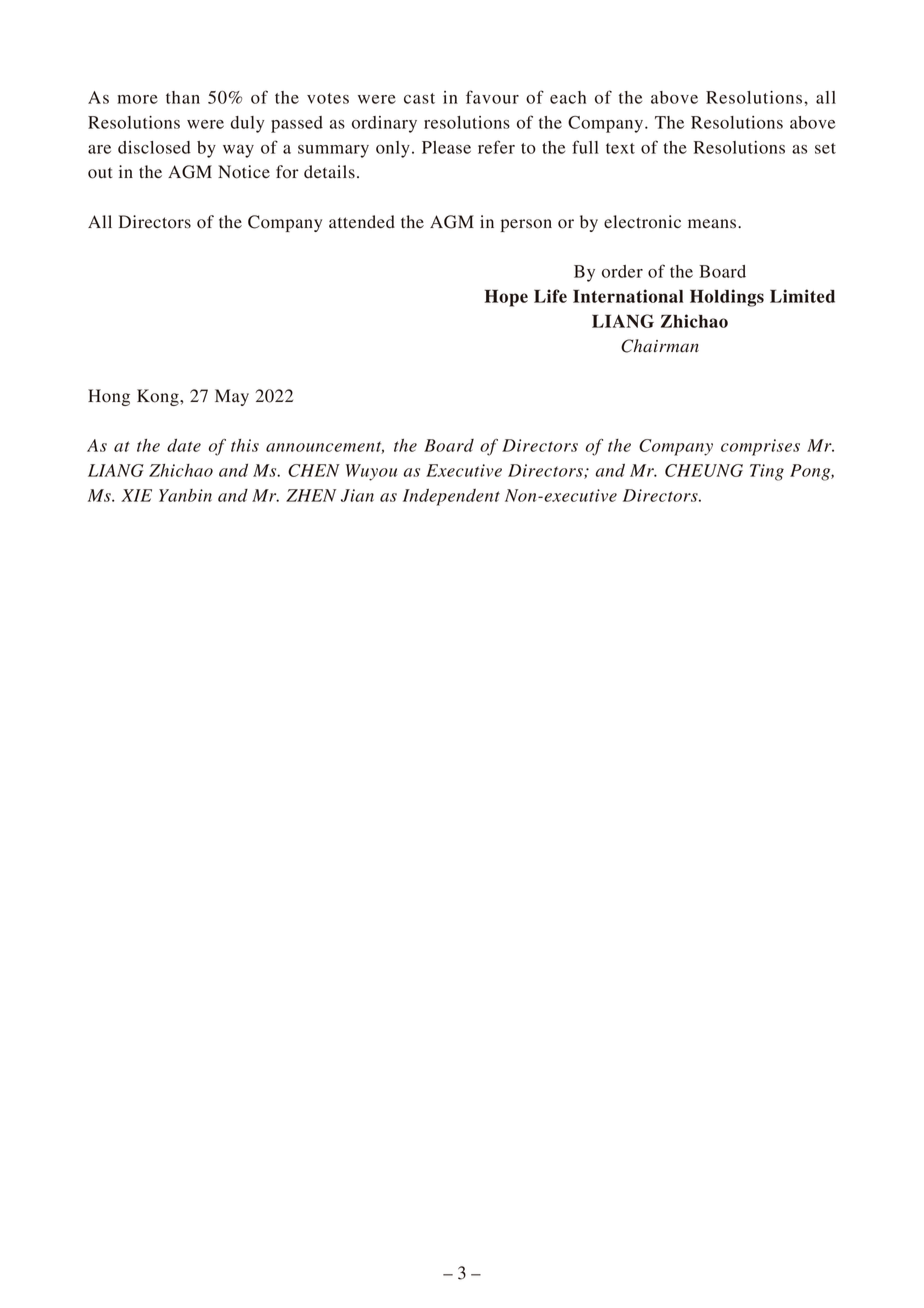  Describe the element at coordinates (825, 148) in the page. I see `set` at that location.
